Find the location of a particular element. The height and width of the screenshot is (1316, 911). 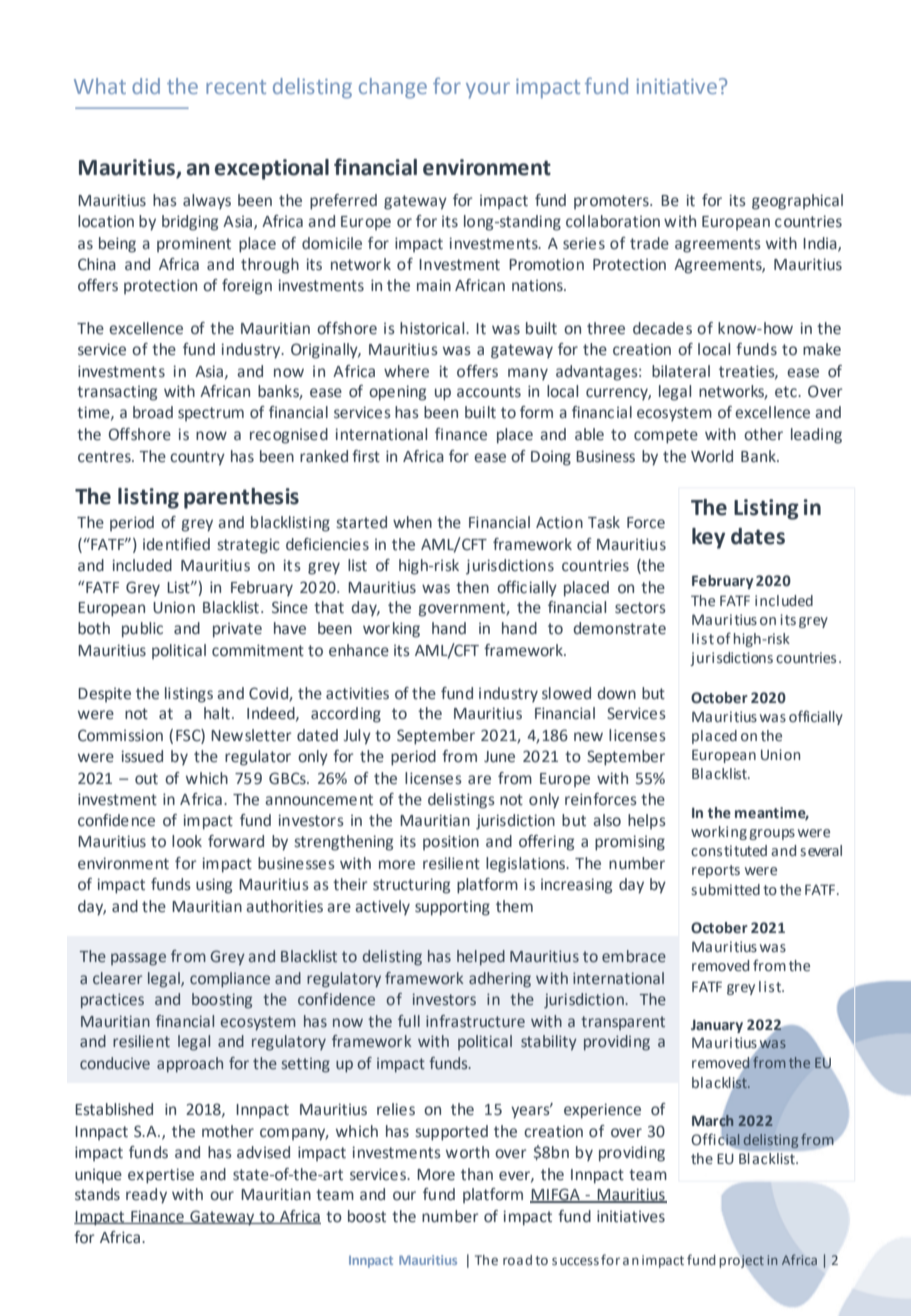

than is located at coordinates (477, 1174).
